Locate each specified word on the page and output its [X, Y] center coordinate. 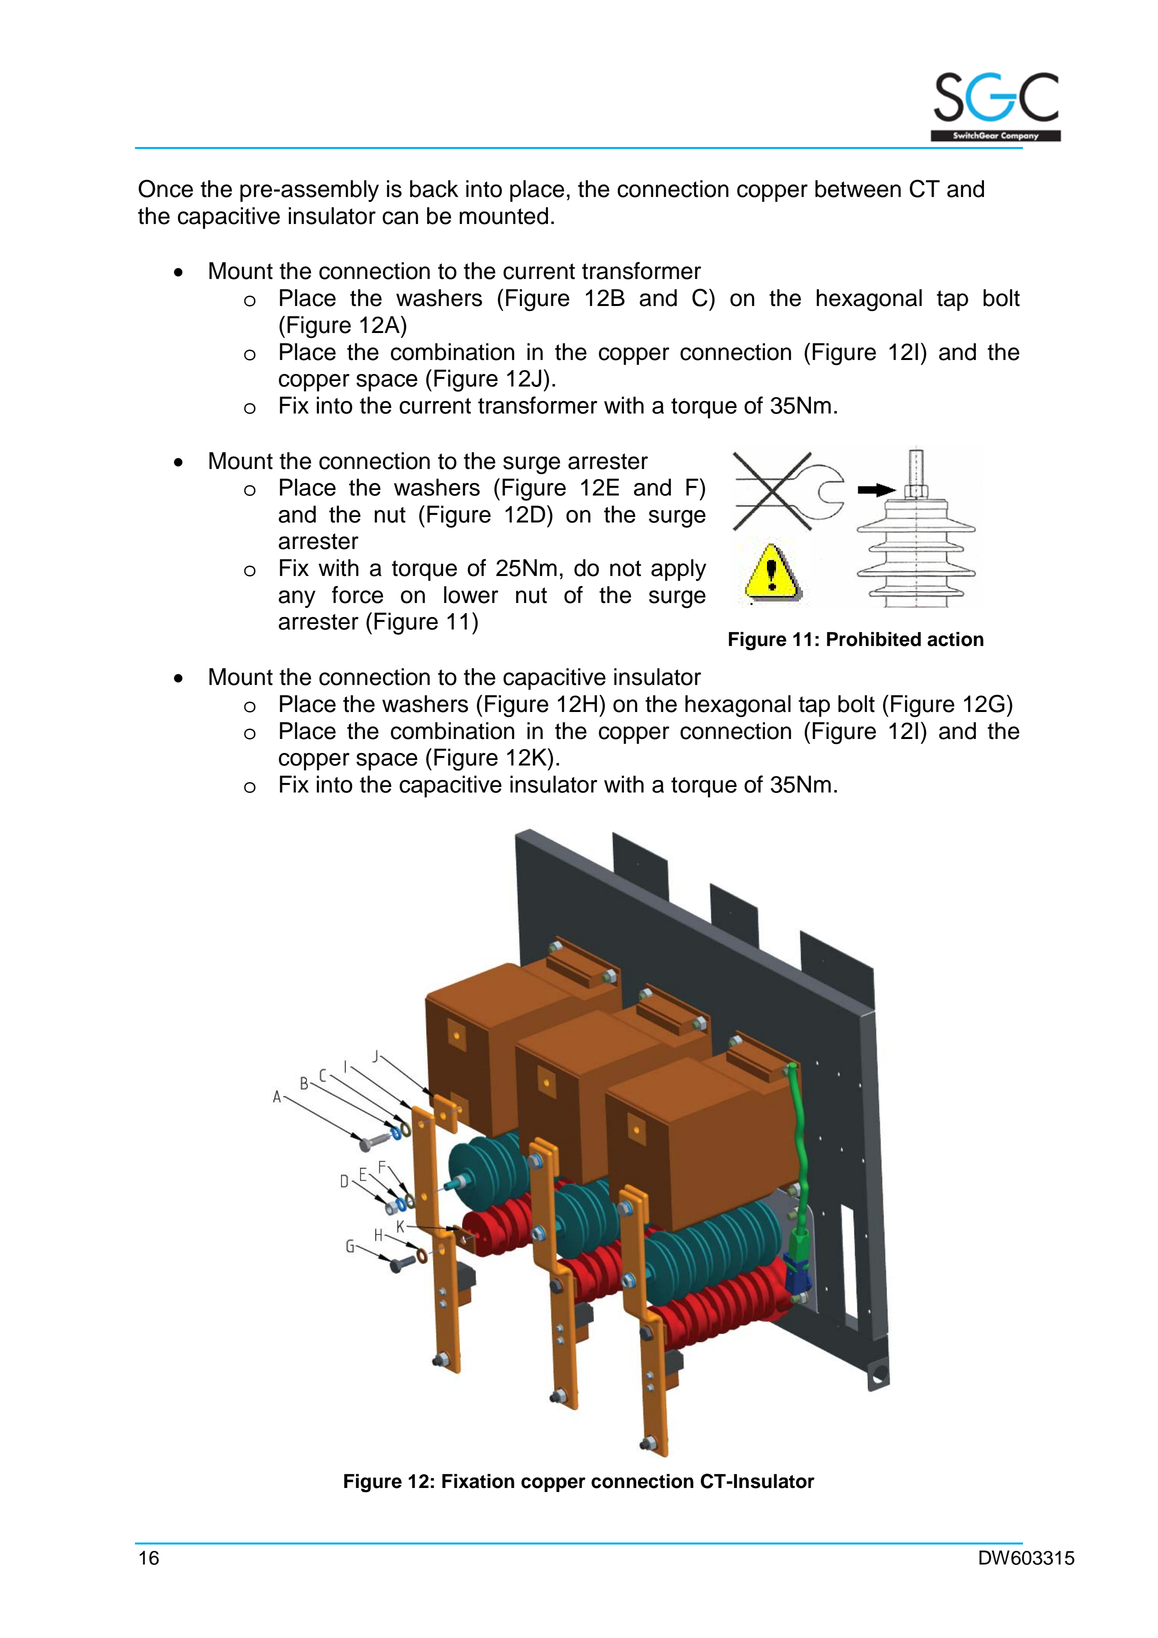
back [434, 189]
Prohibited [874, 639]
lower [471, 595]
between [858, 189]
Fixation [478, 1481]
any [297, 599]
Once [165, 188]
